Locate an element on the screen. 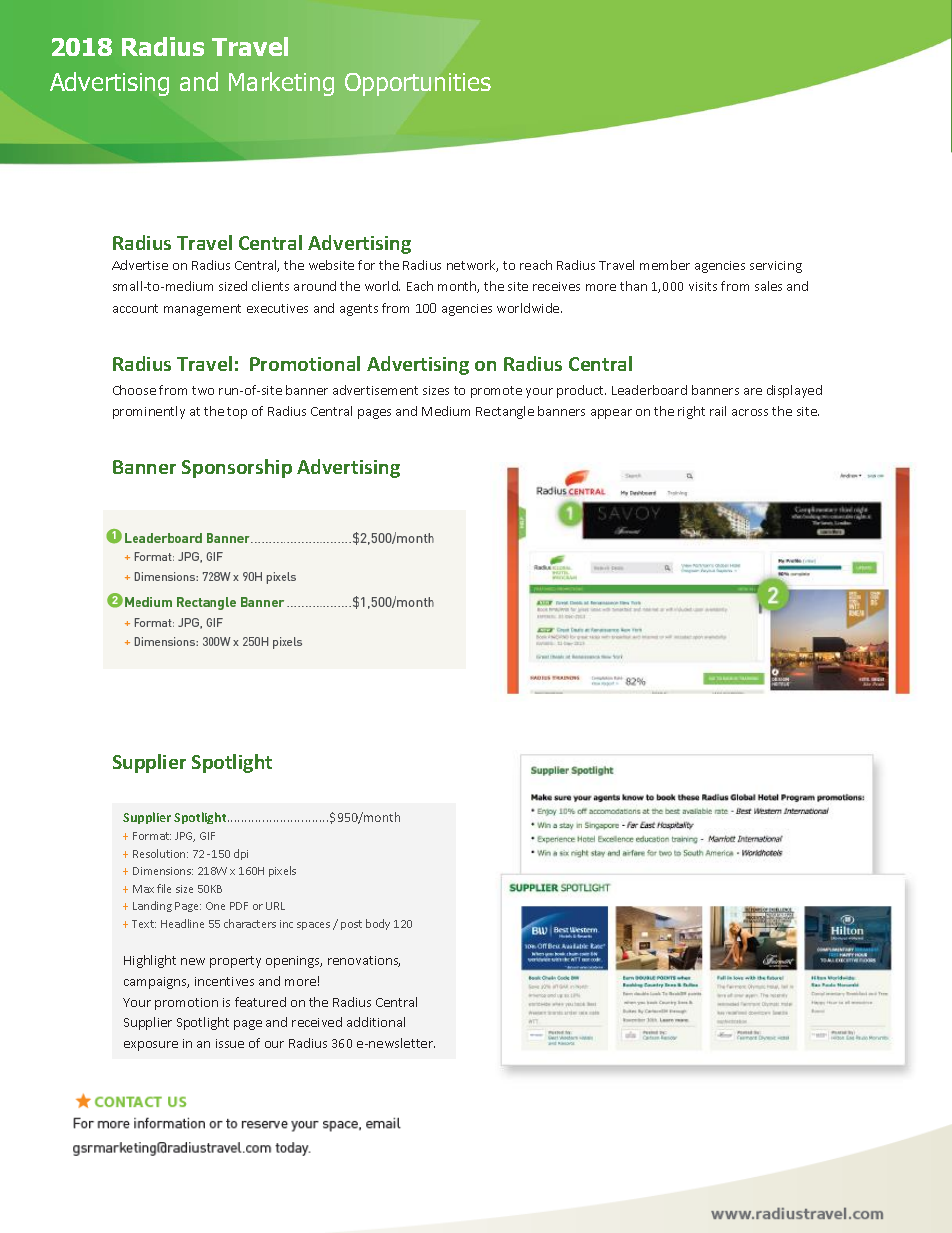 Image resolution: width=952 pixels, height=1233 pixels. Rectangle is located at coordinates (505, 412).
